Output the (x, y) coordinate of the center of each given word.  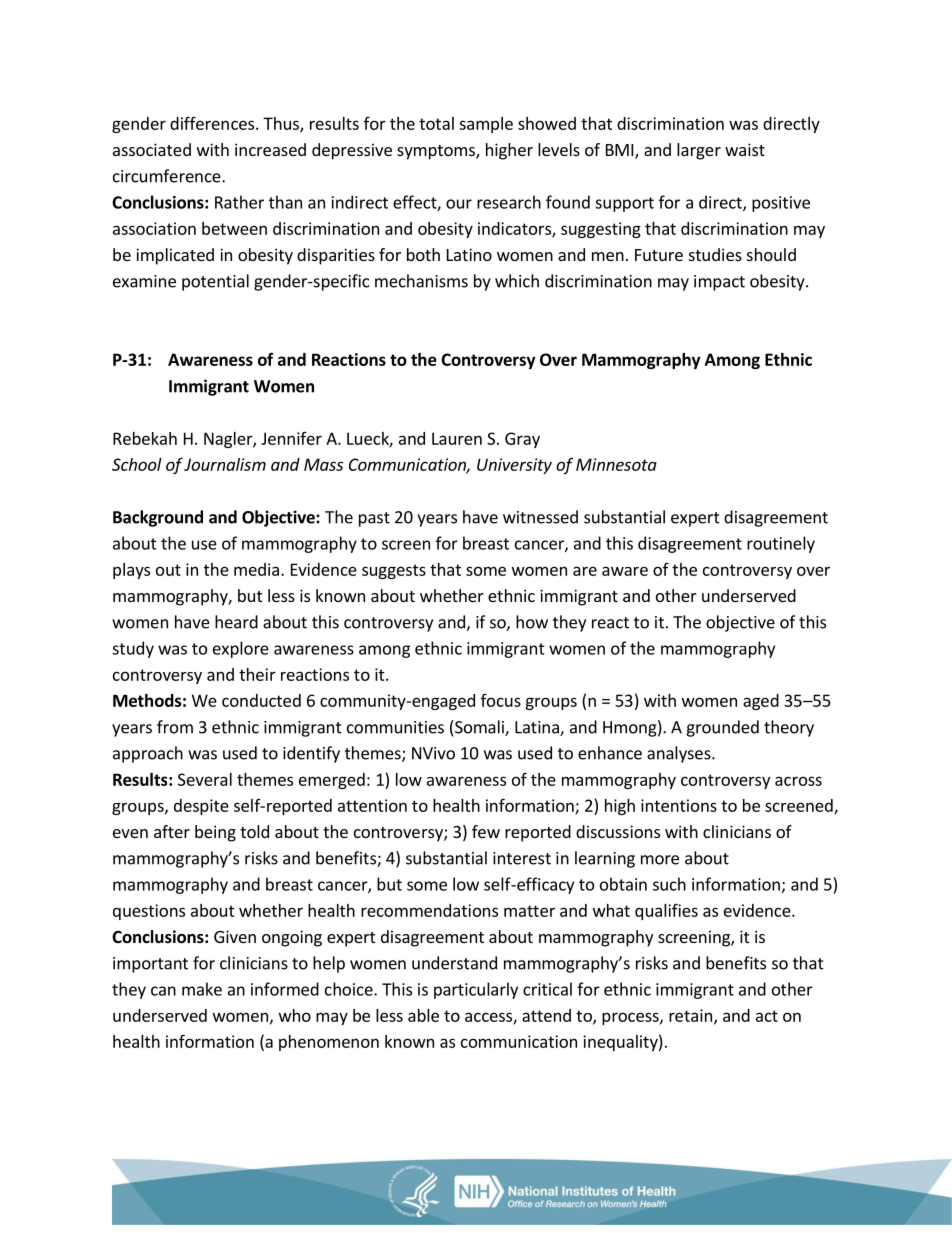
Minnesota (616, 464)
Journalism (225, 464)
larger (699, 151)
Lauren (457, 438)
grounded (722, 728)
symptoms (437, 152)
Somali (479, 728)
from (175, 727)
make (202, 989)
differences (213, 123)
